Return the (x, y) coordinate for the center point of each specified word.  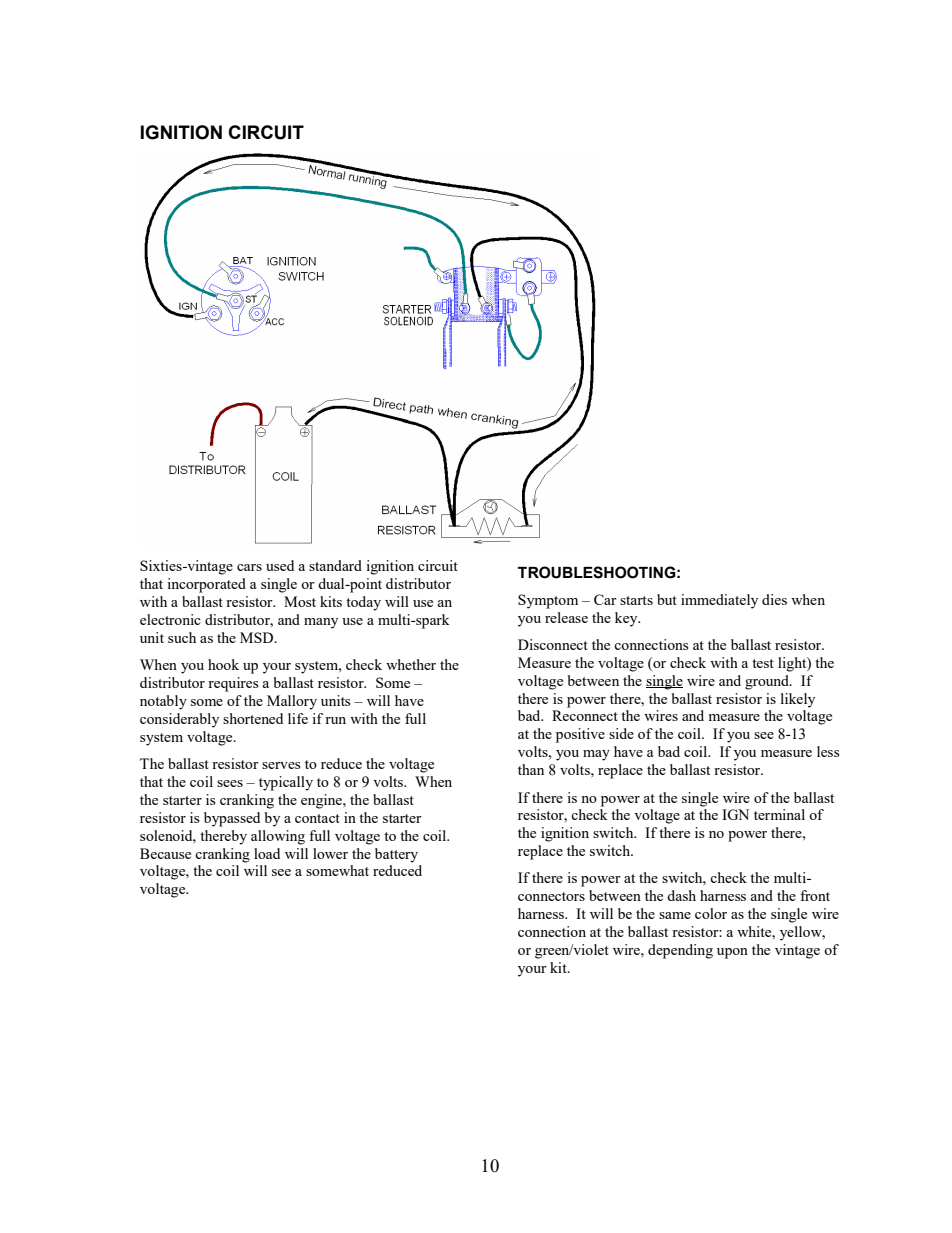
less (828, 751)
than (531, 769)
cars (249, 567)
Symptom (548, 601)
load (267, 853)
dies (774, 599)
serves (281, 765)
